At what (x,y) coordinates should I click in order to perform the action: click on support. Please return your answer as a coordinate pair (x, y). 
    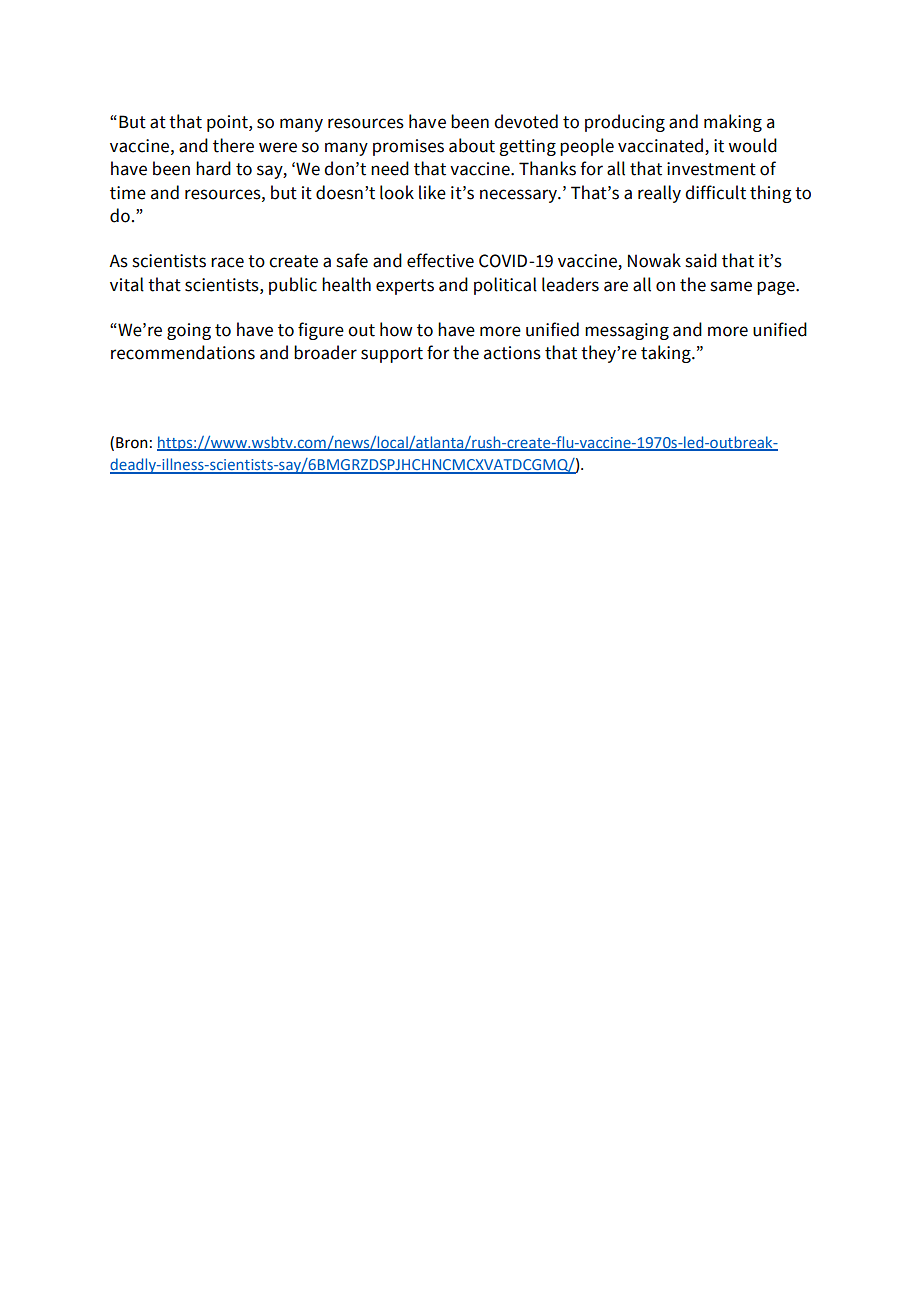
    Looking at the image, I should click on (392, 355).
